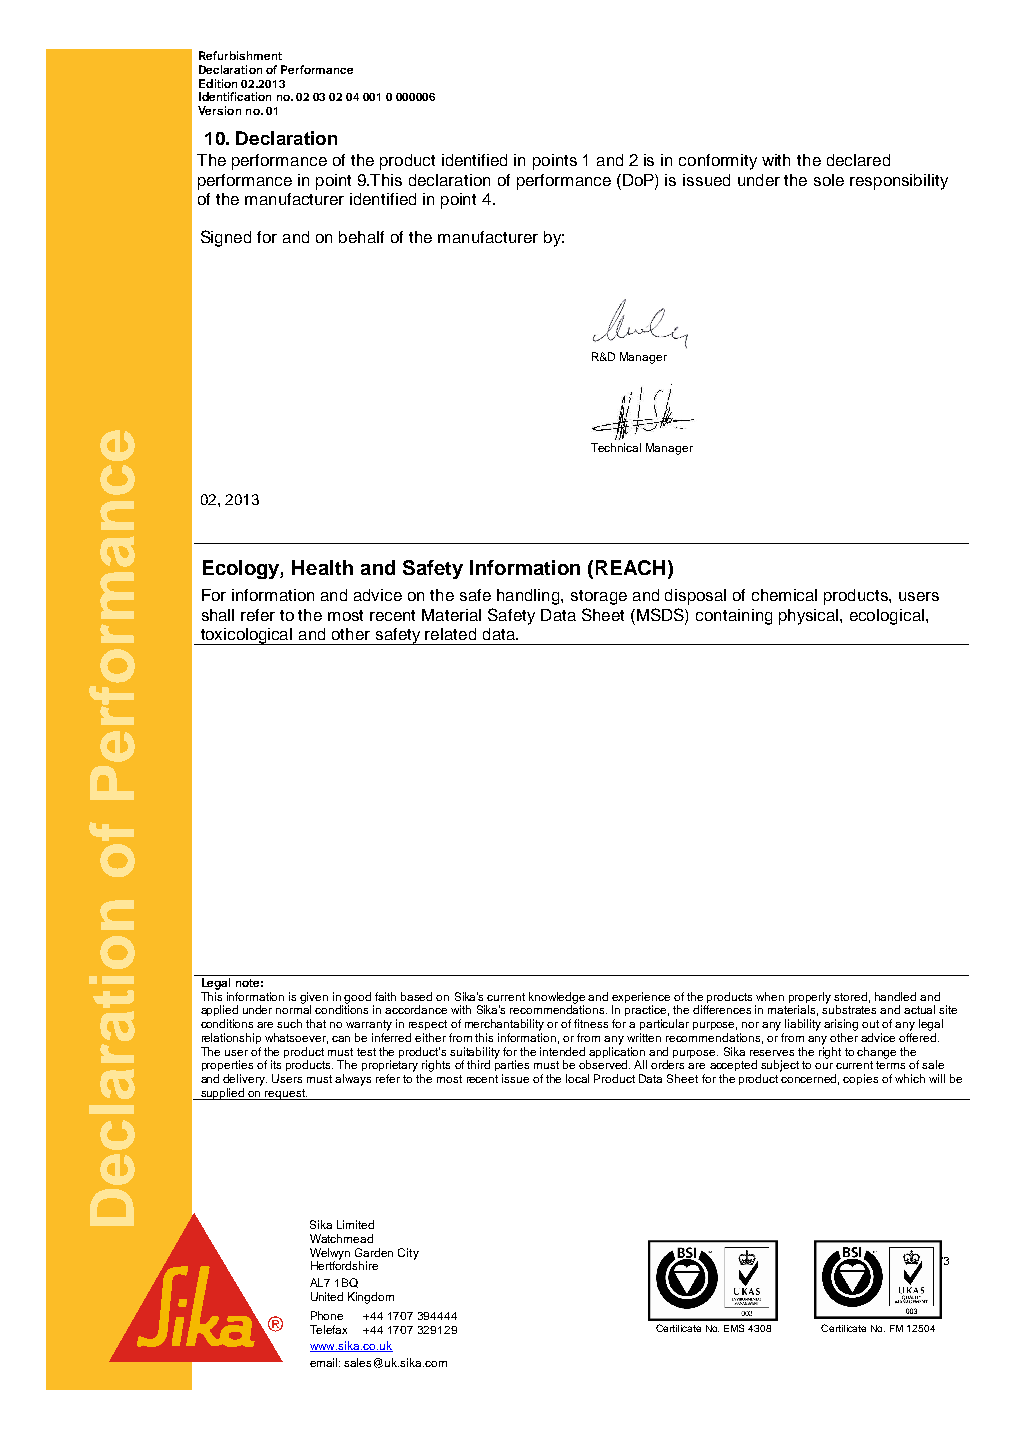 Image resolution: width=1015 pixels, height=1437 pixels. Describe the element at coordinates (718, 162) in the screenshot. I see `conformity` at that location.
